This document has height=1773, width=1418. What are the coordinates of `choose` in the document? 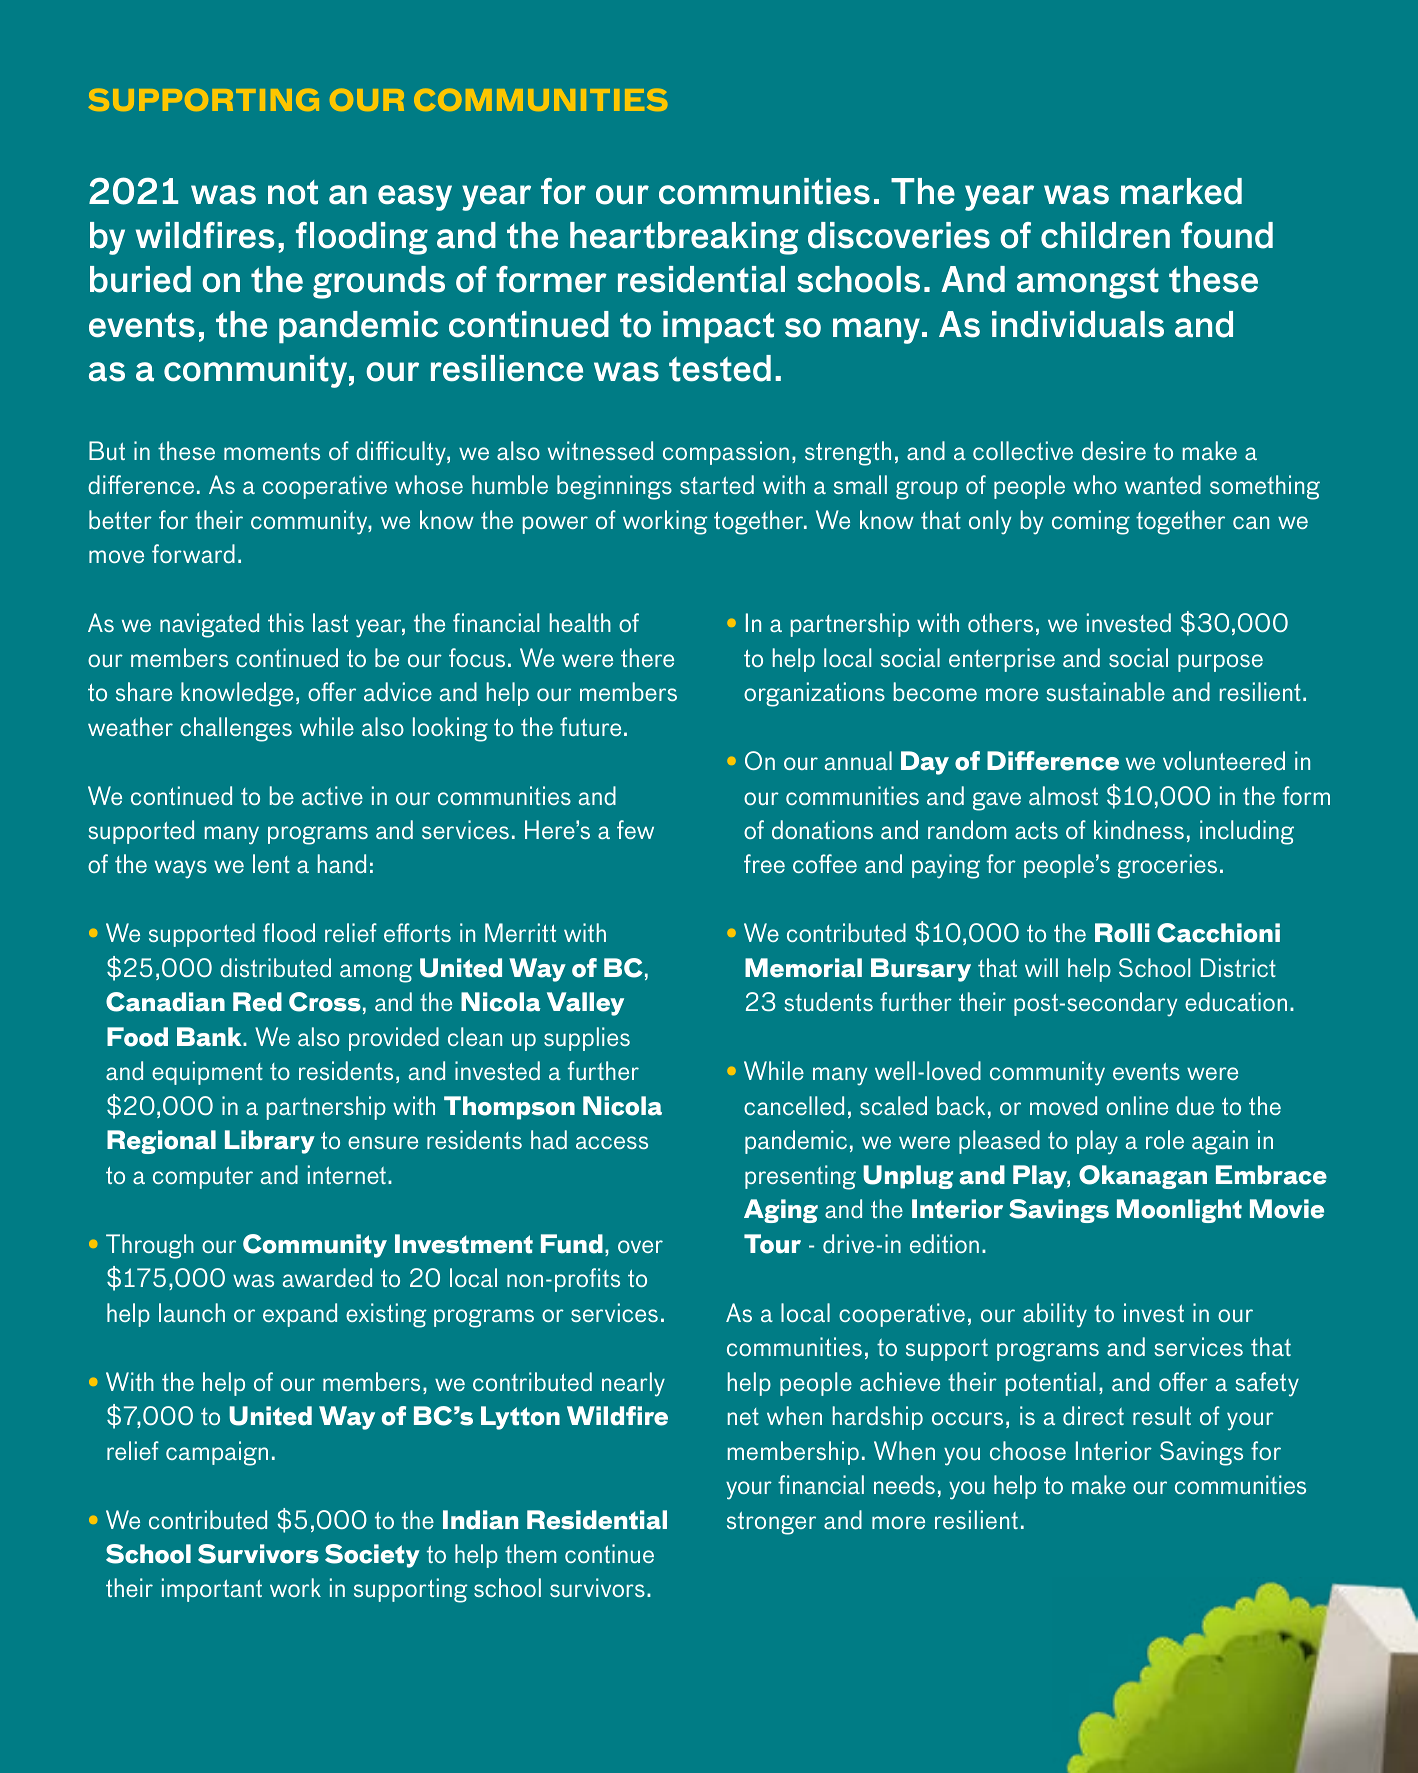 It's located at (1028, 1450).
